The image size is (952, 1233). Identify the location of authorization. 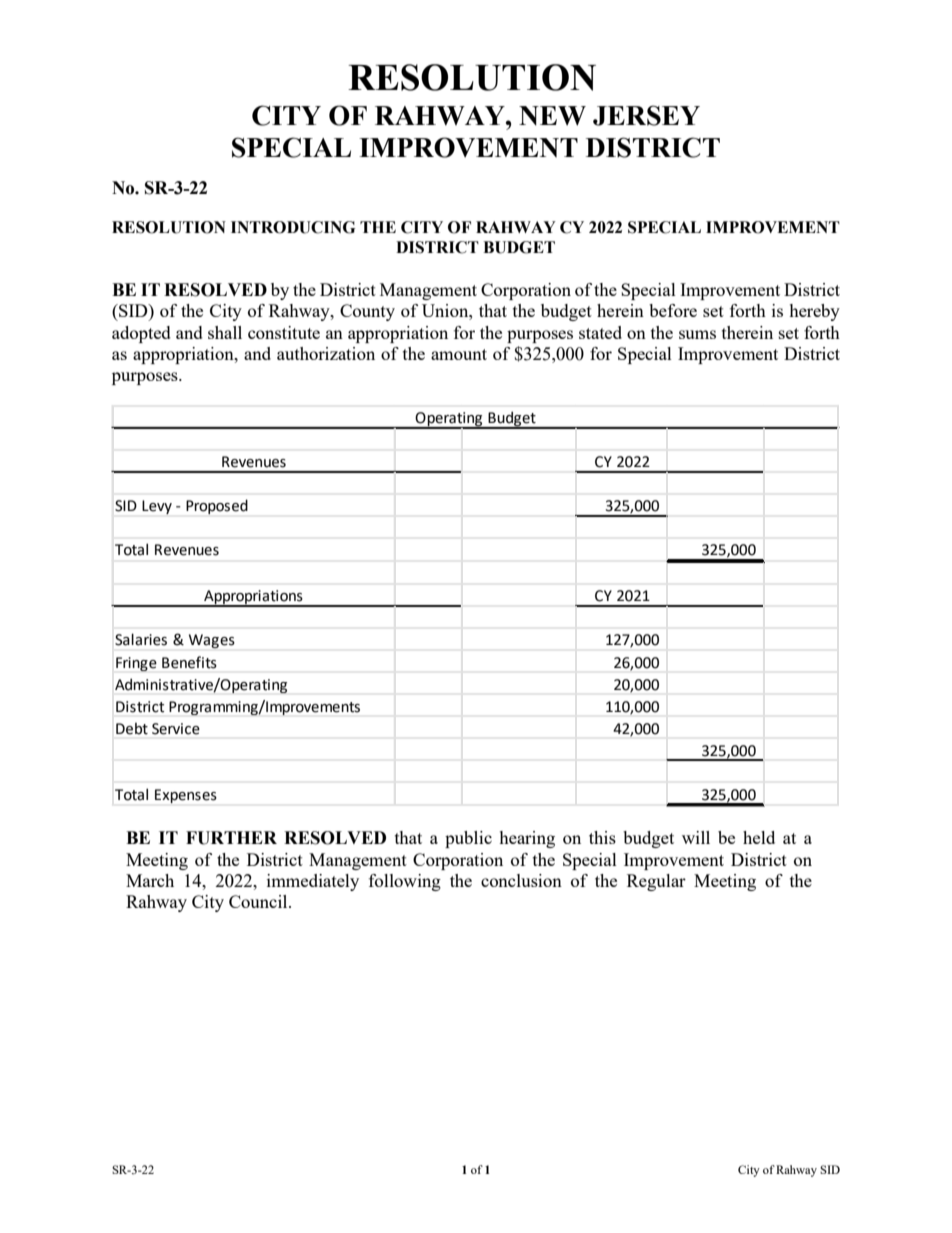
(326, 353).
